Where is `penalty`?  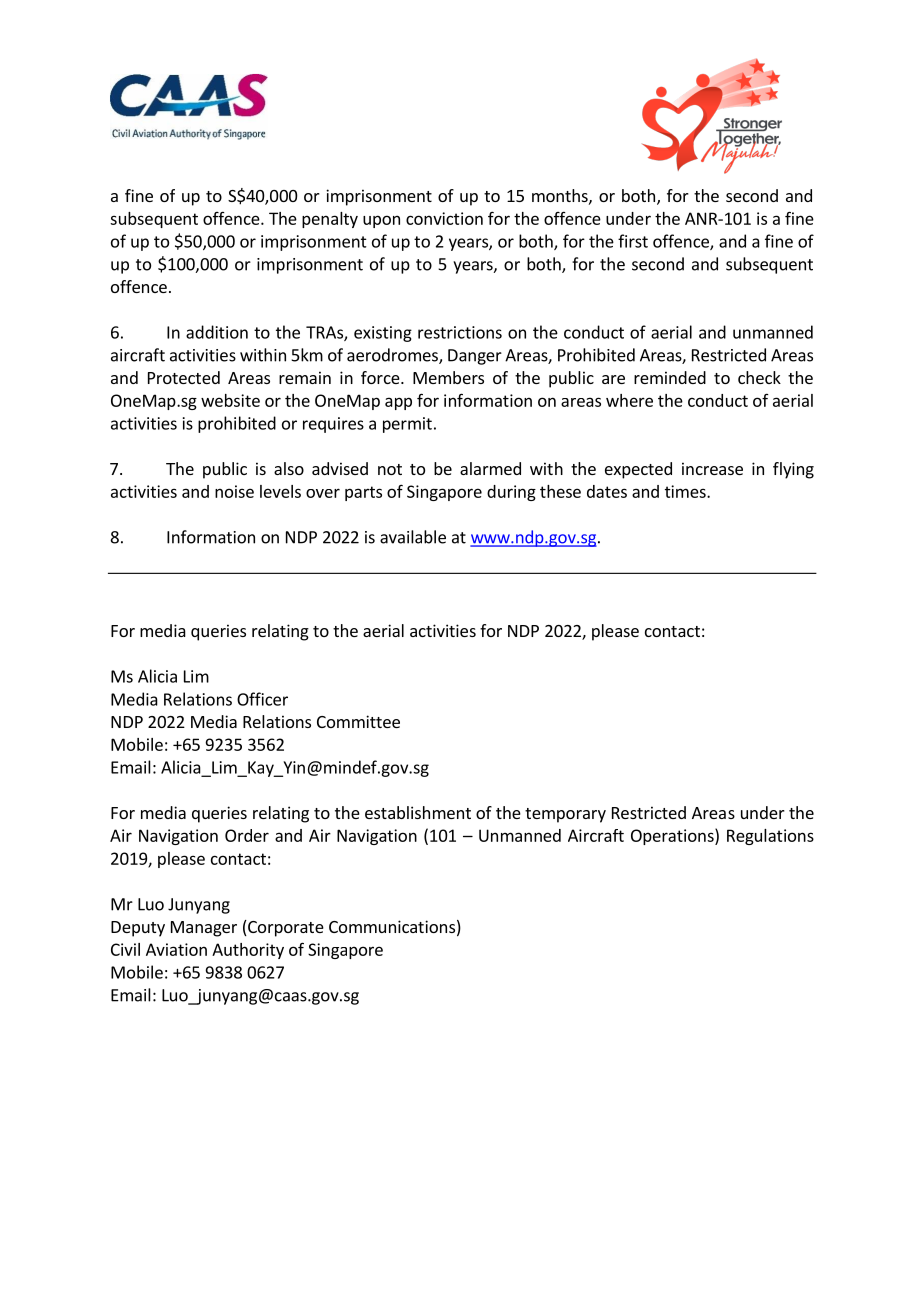
penalty is located at coordinates (330, 220).
